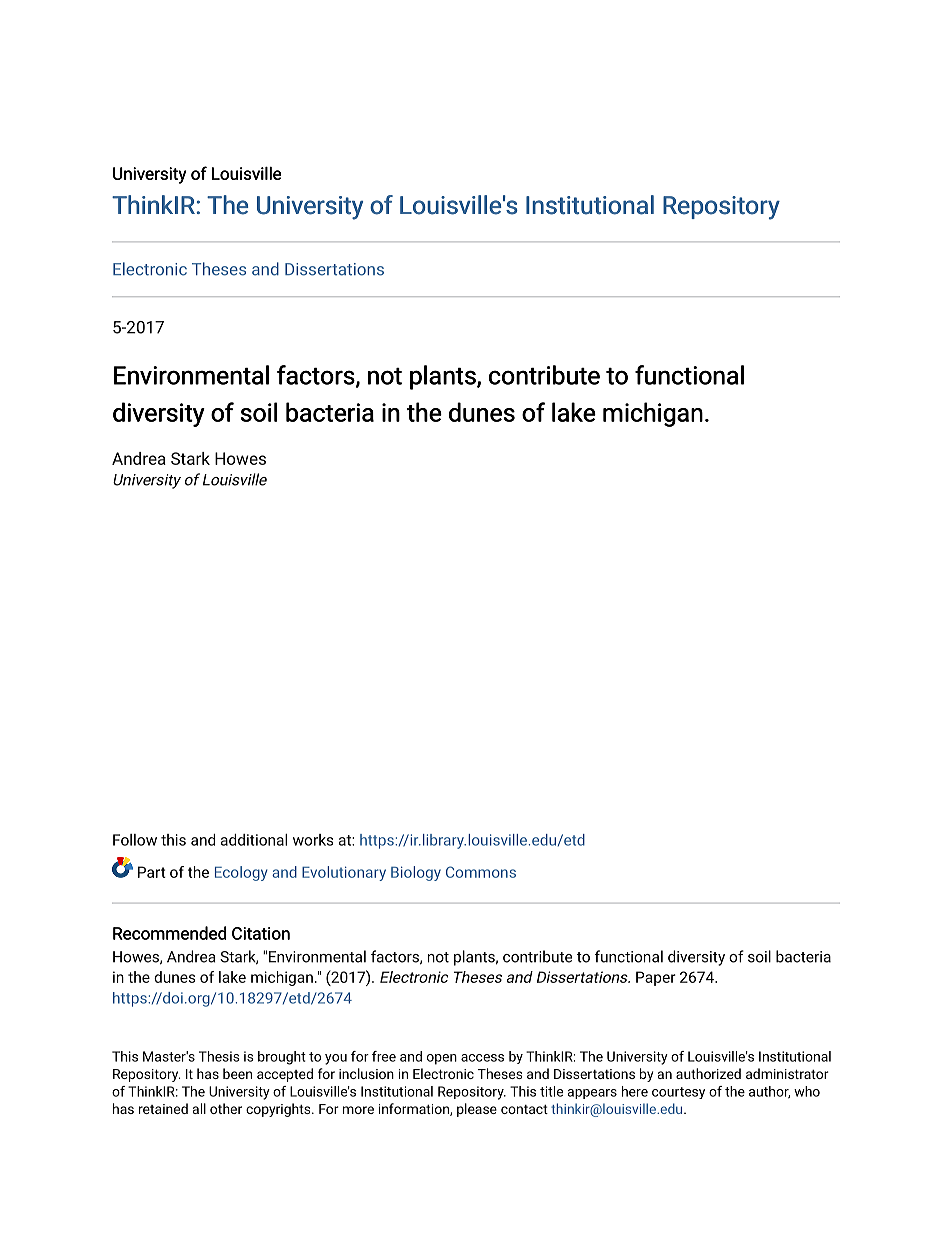 The width and height of the screenshot is (952, 1233). Describe the element at coordinates (282, 1058) in the screenshot. I see `brought` at that location.
